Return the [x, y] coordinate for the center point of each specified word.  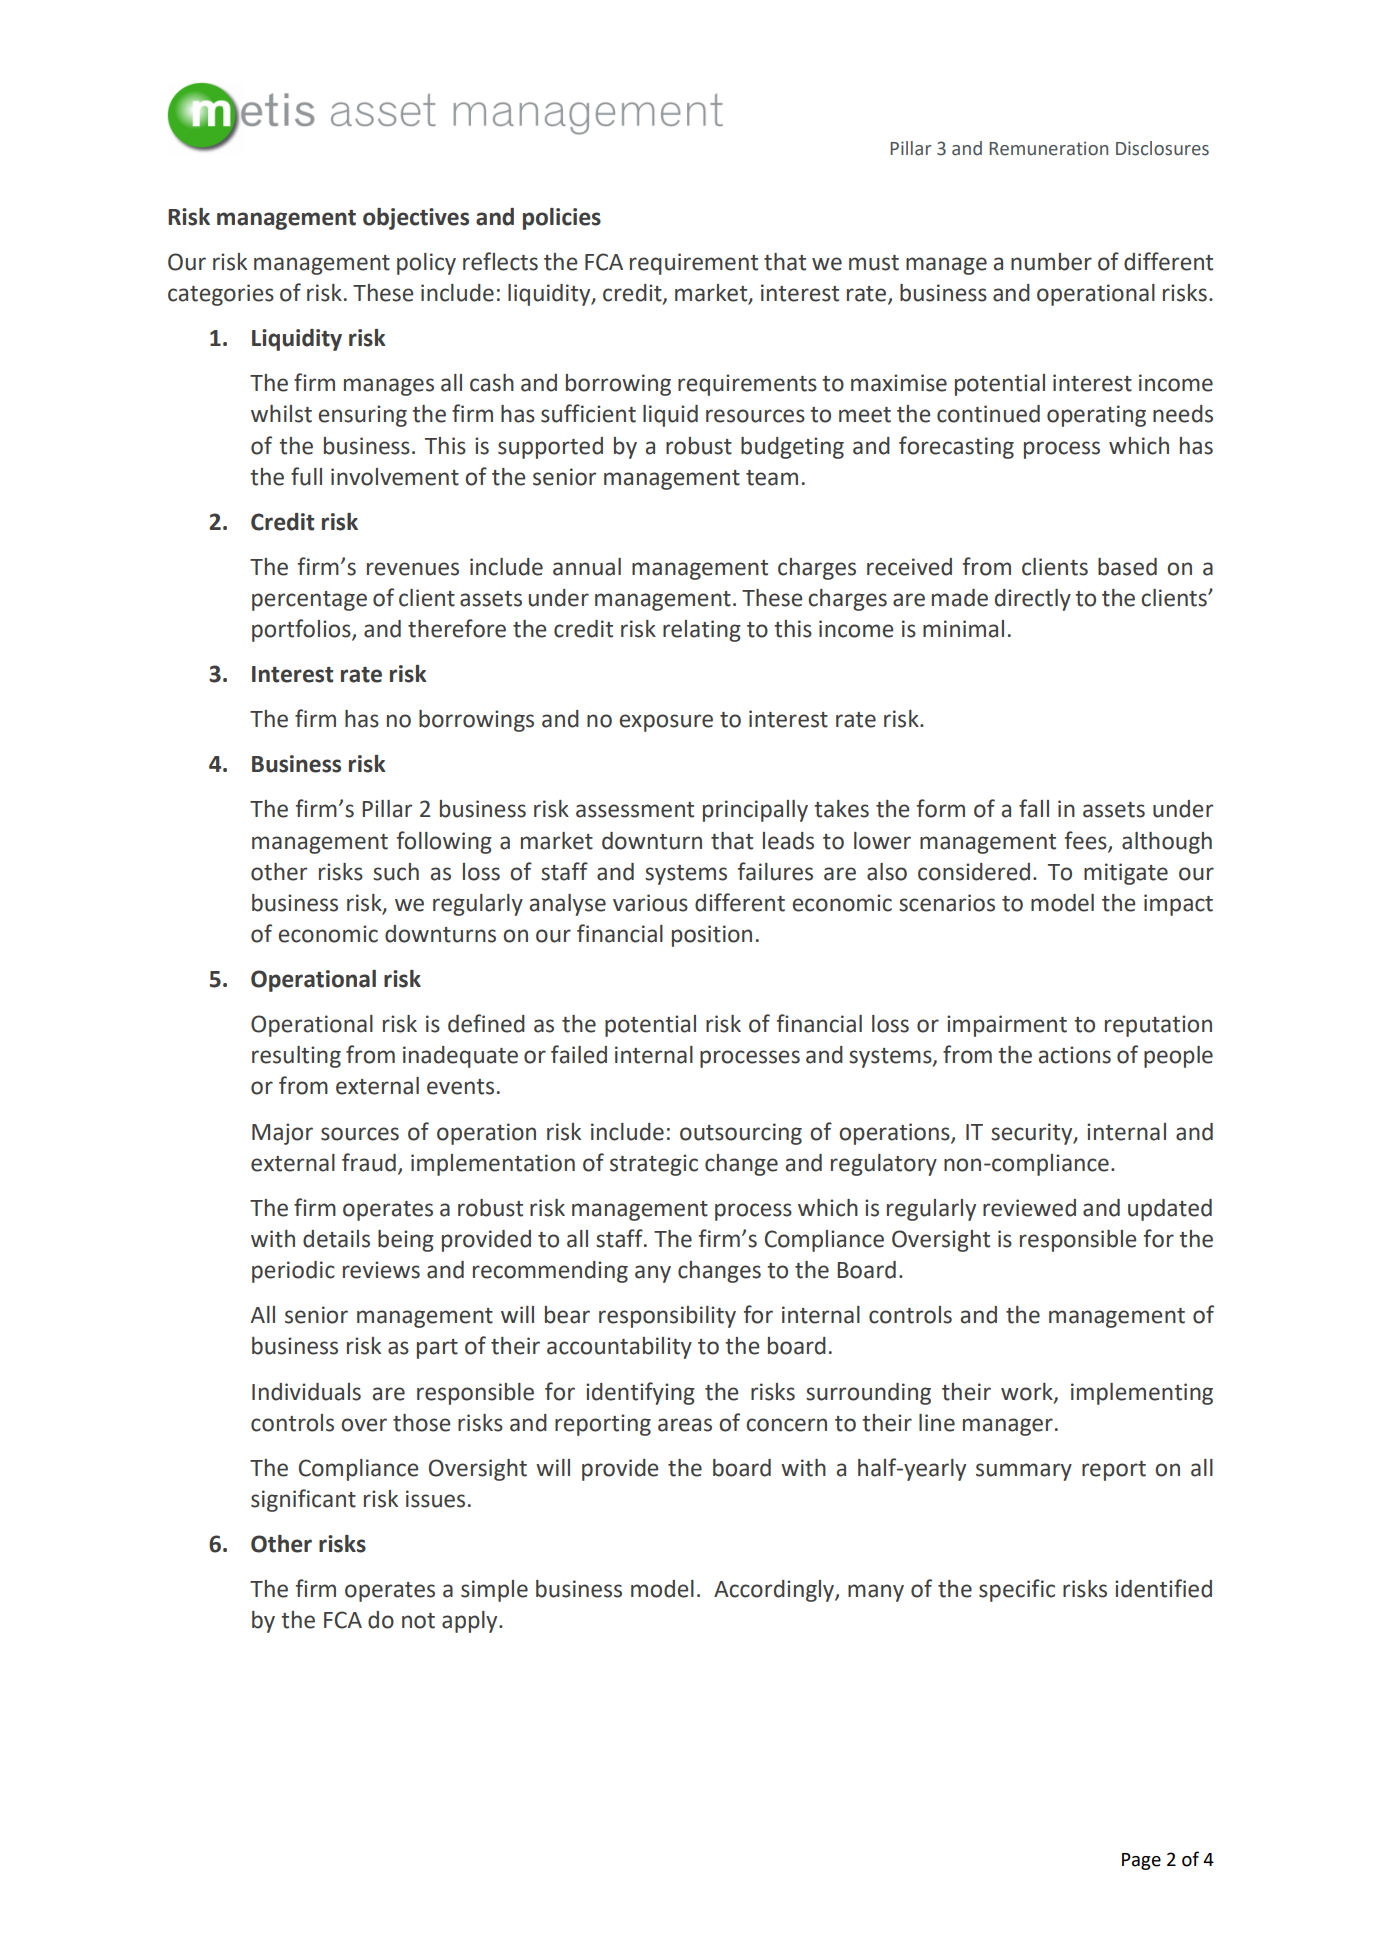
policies [562, 219]
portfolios [302, 630]
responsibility [667, 1317]
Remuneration [1048, 148]
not [418, 1621]
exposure [666, 723]
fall [1034, 808]
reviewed [1029, 1208]
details [336, 1239]
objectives [416, 219]
